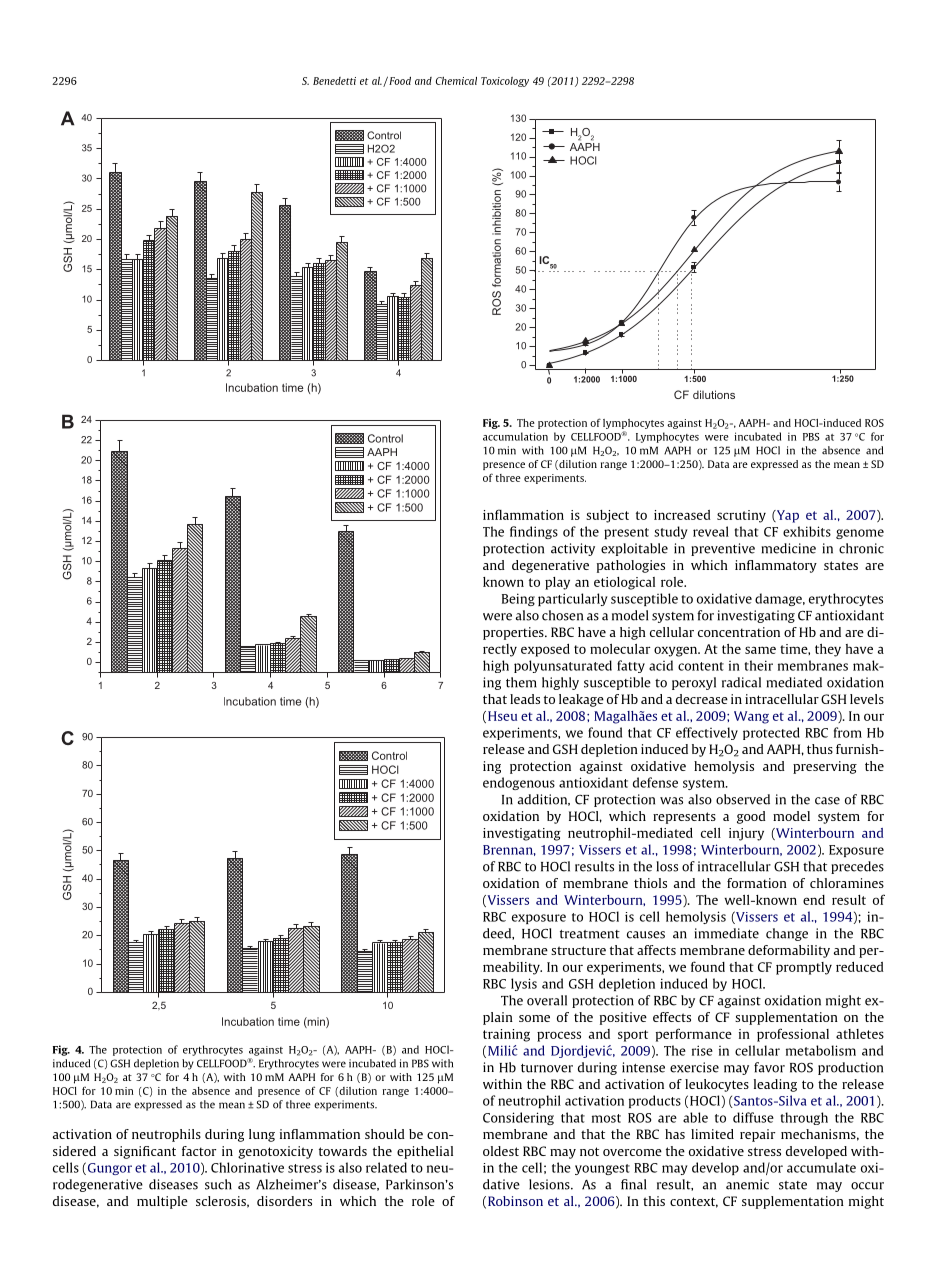  What do you see at coordinates (655, 782) in the screenshot?
I see `defense` at bounding box center [655, 782].
